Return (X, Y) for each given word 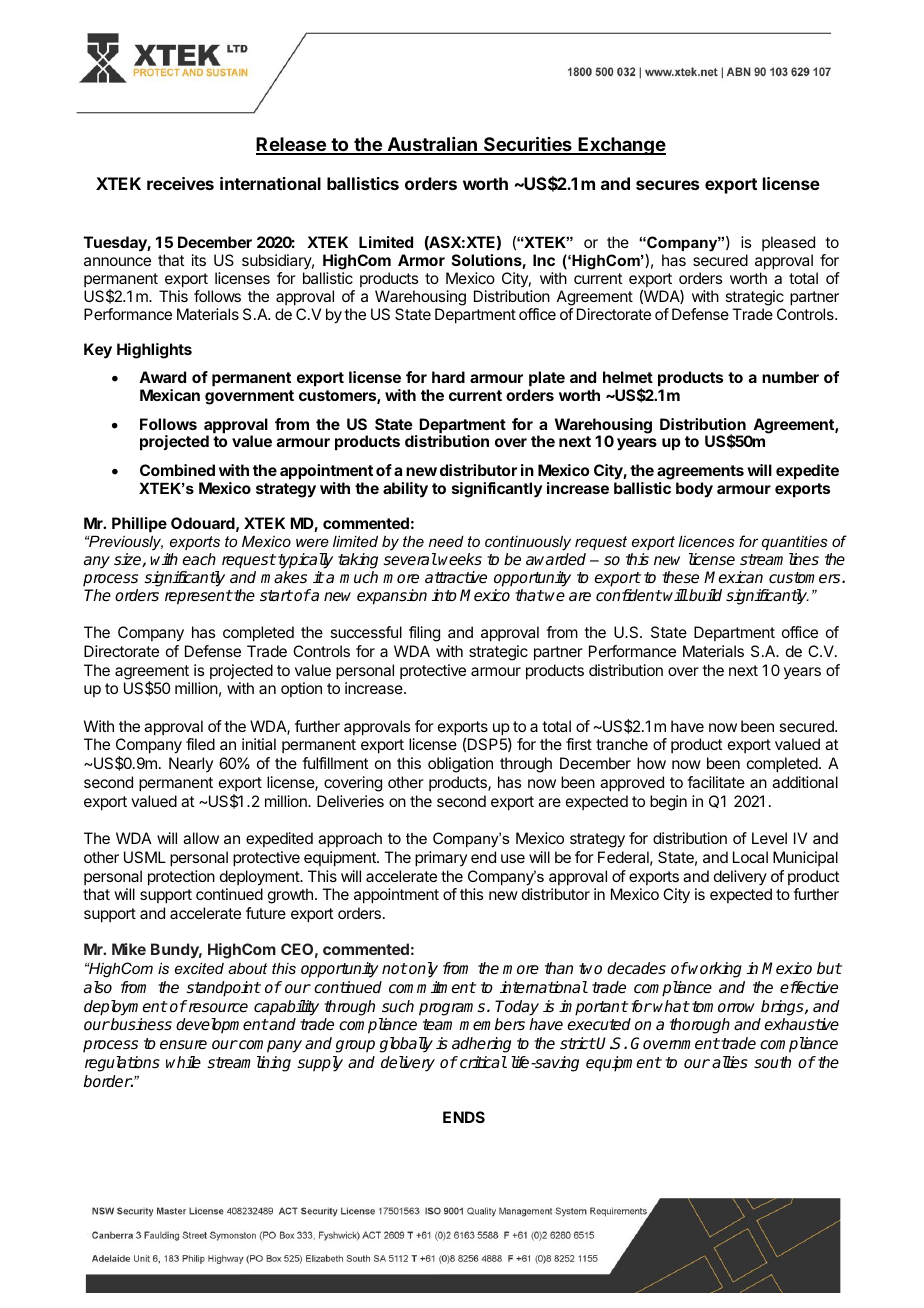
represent (199, 597)
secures (667, 185)
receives (180, 183)
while (183, 1062)
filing (424, 634)
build (704, 595)
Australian (432, 145)
